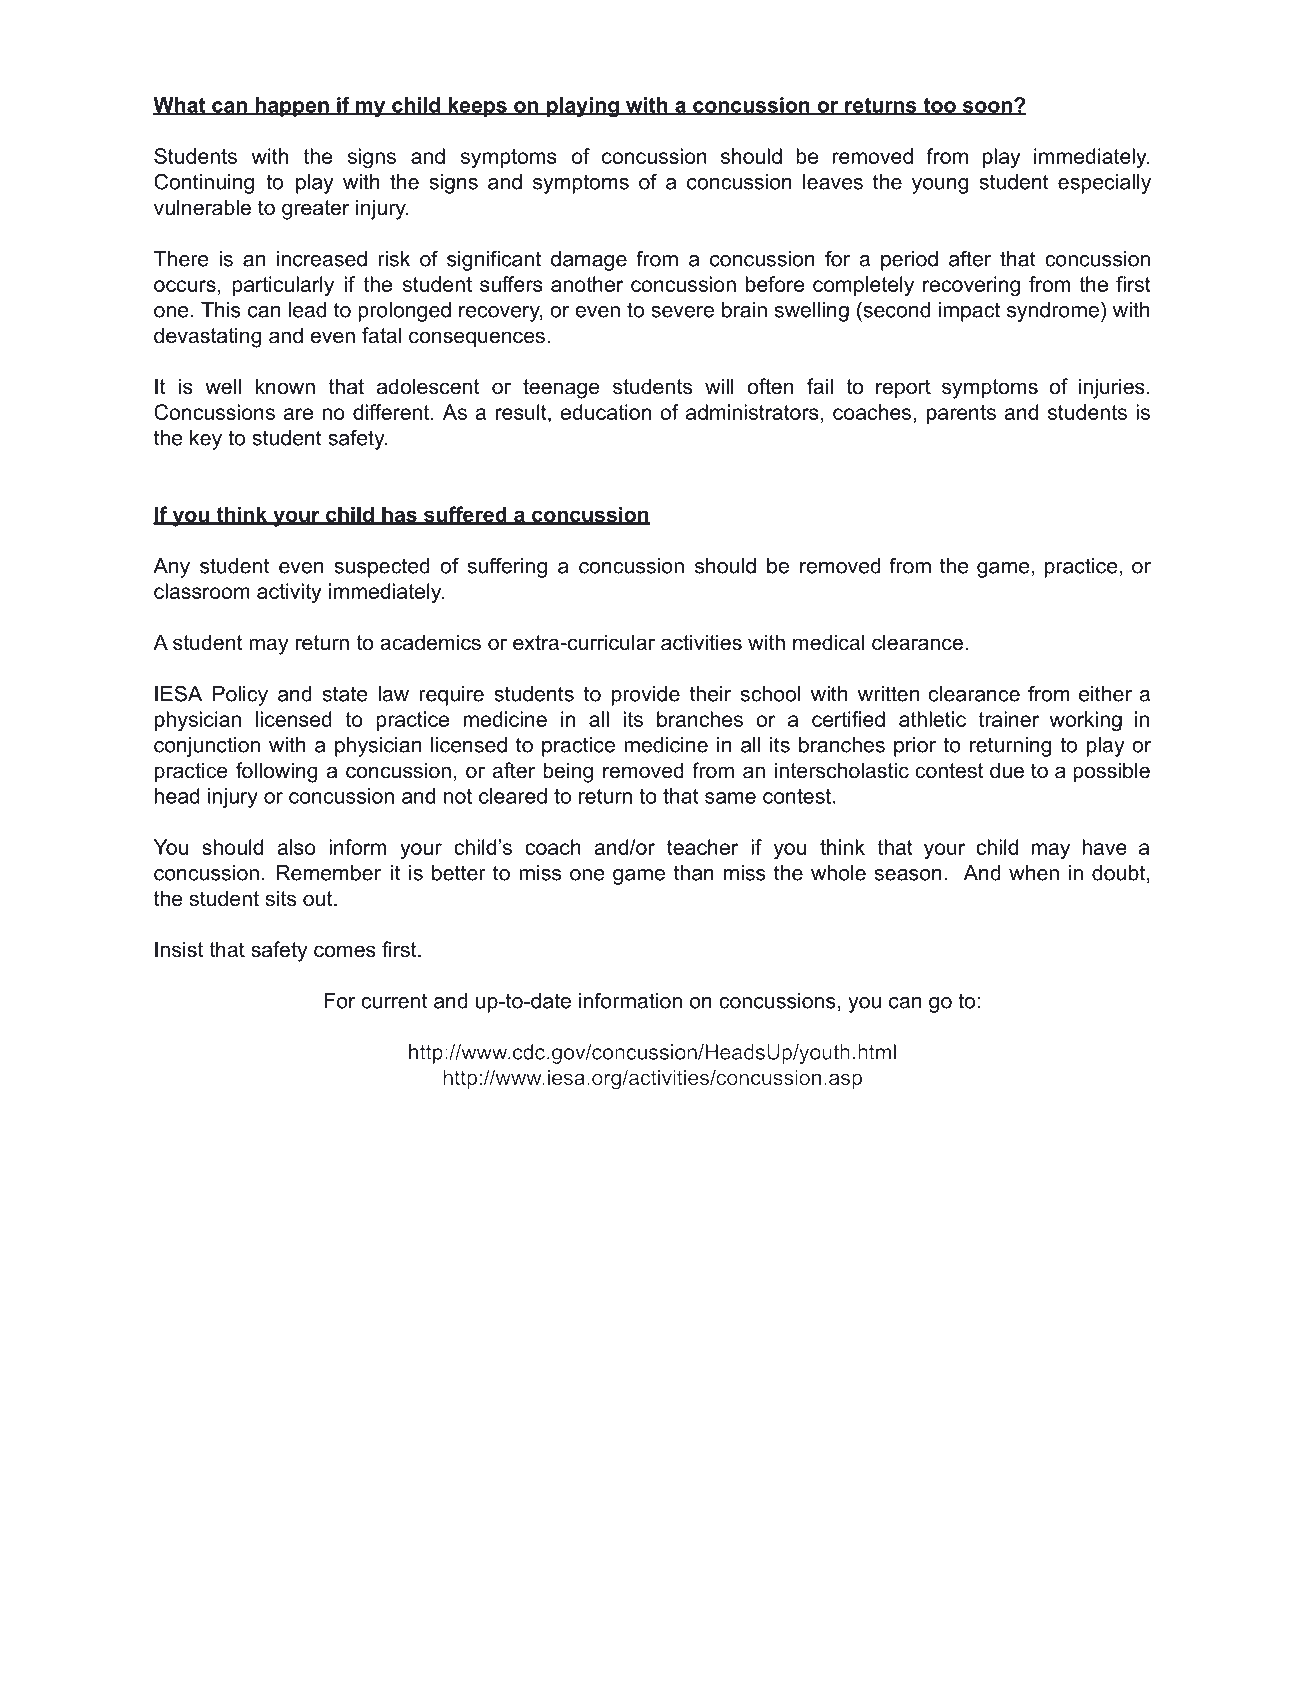  Describe the element at coordinates (1007, 770) in the screenshot. I see `due` at that location.
